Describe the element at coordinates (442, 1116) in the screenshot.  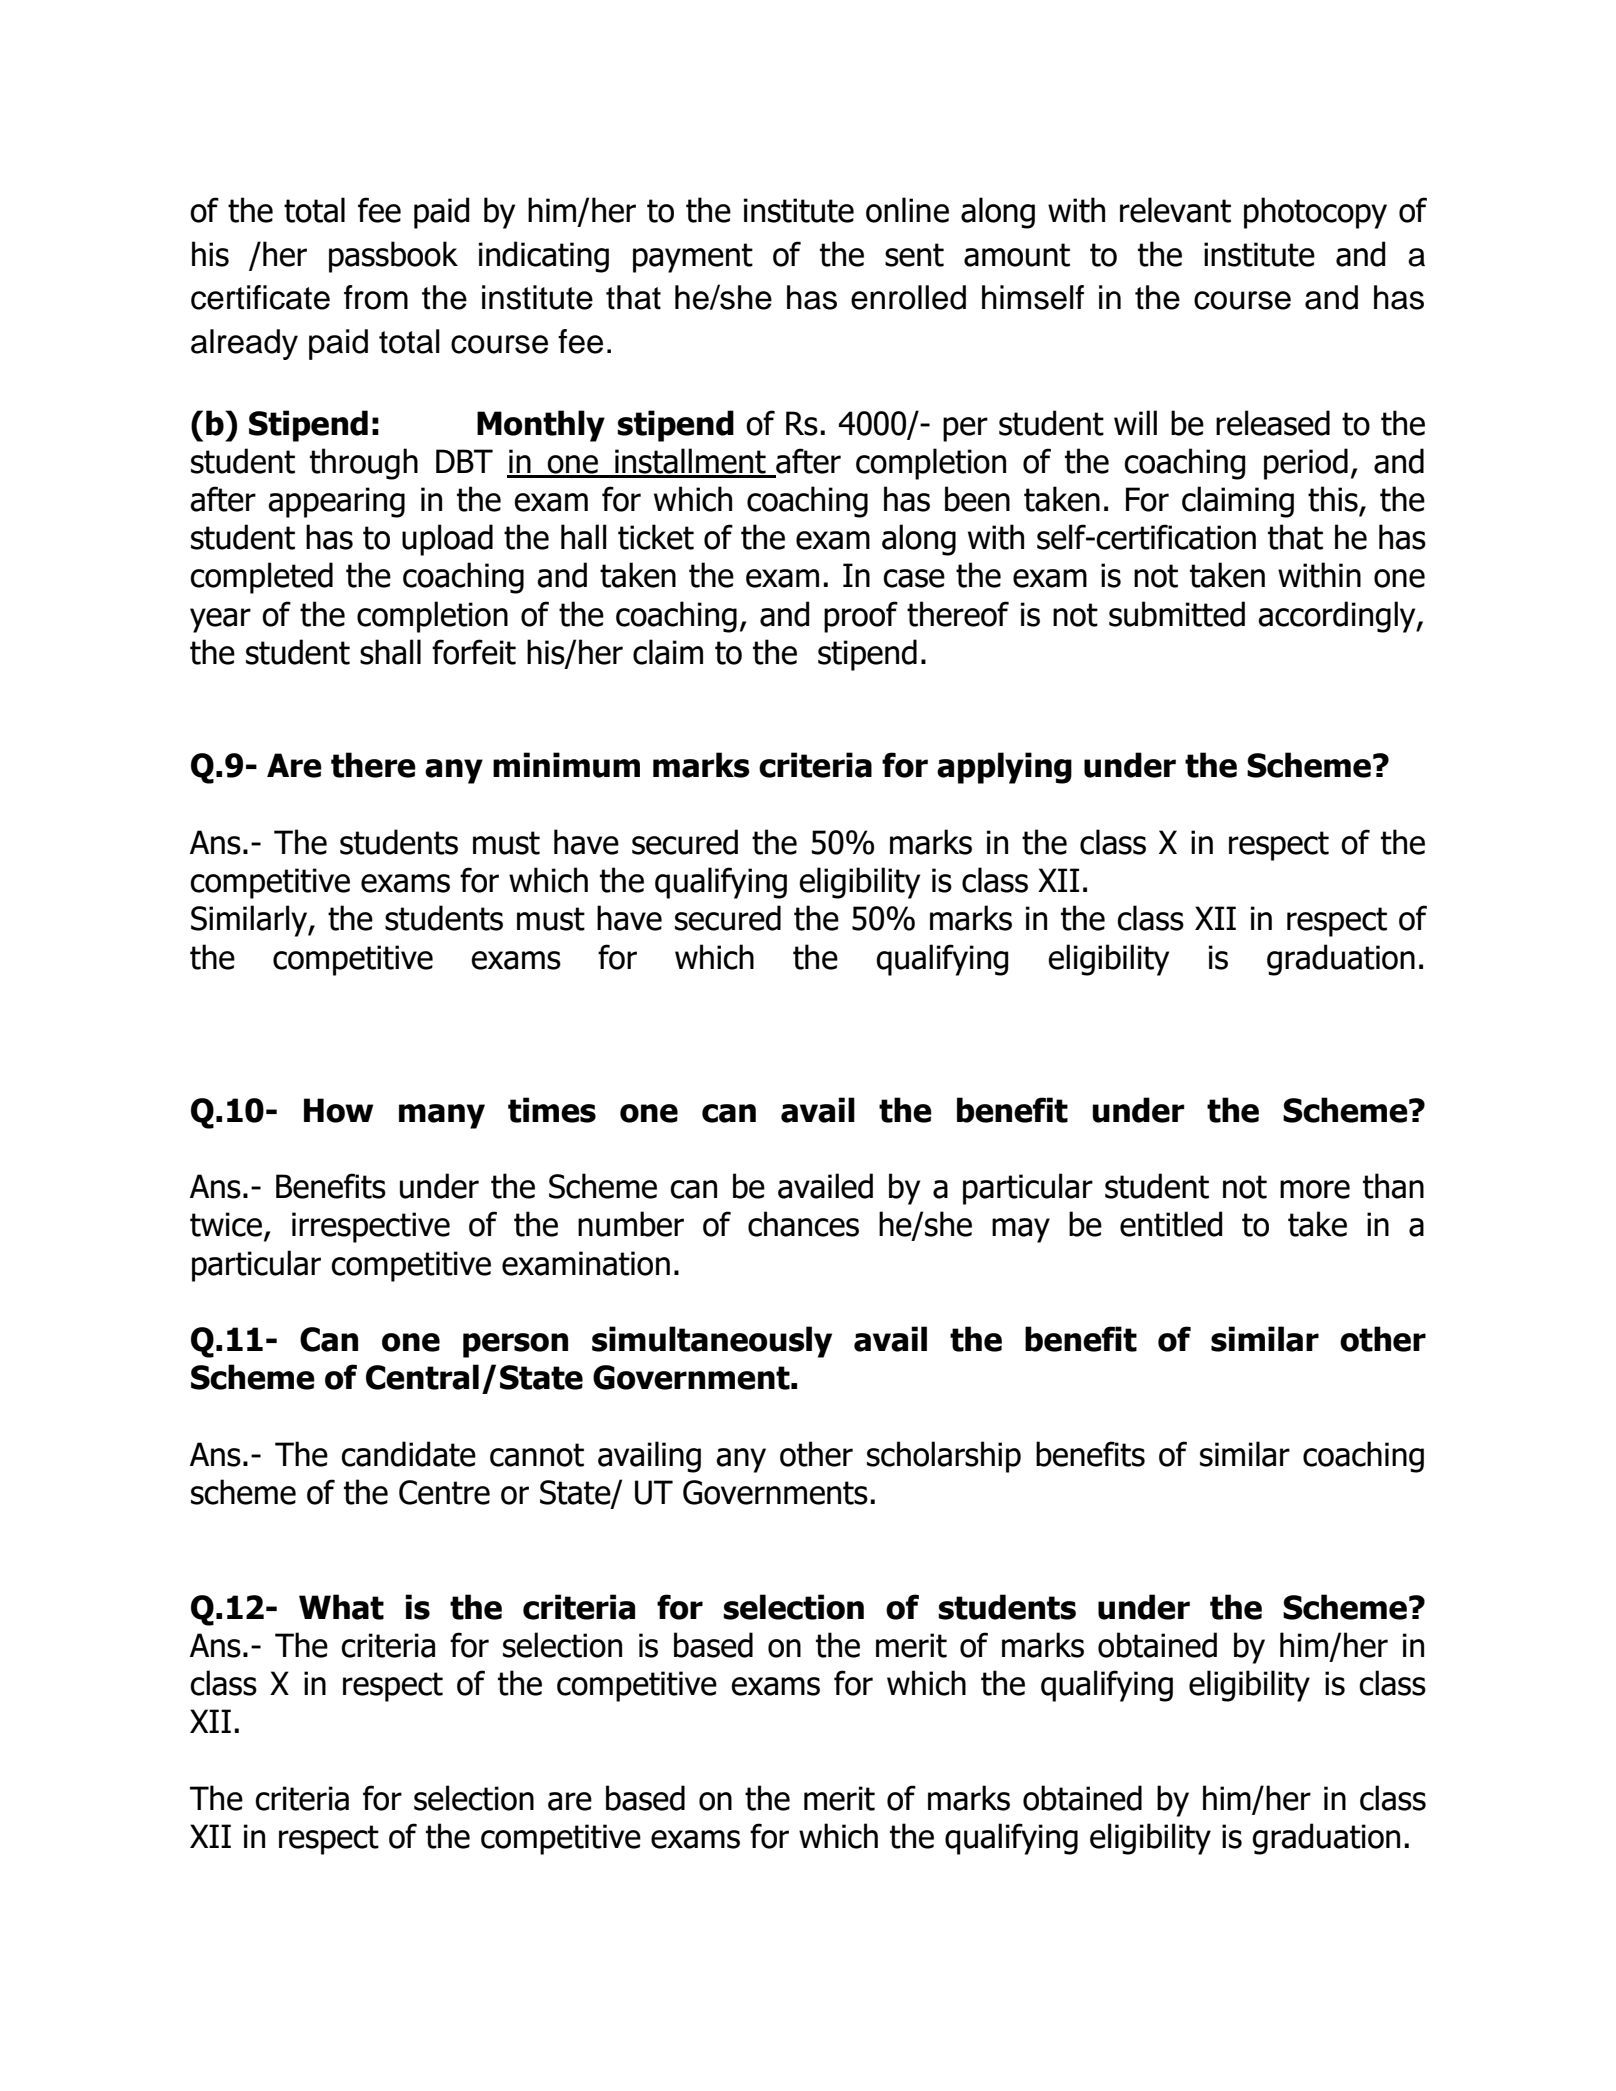
I see `many` at that location.
